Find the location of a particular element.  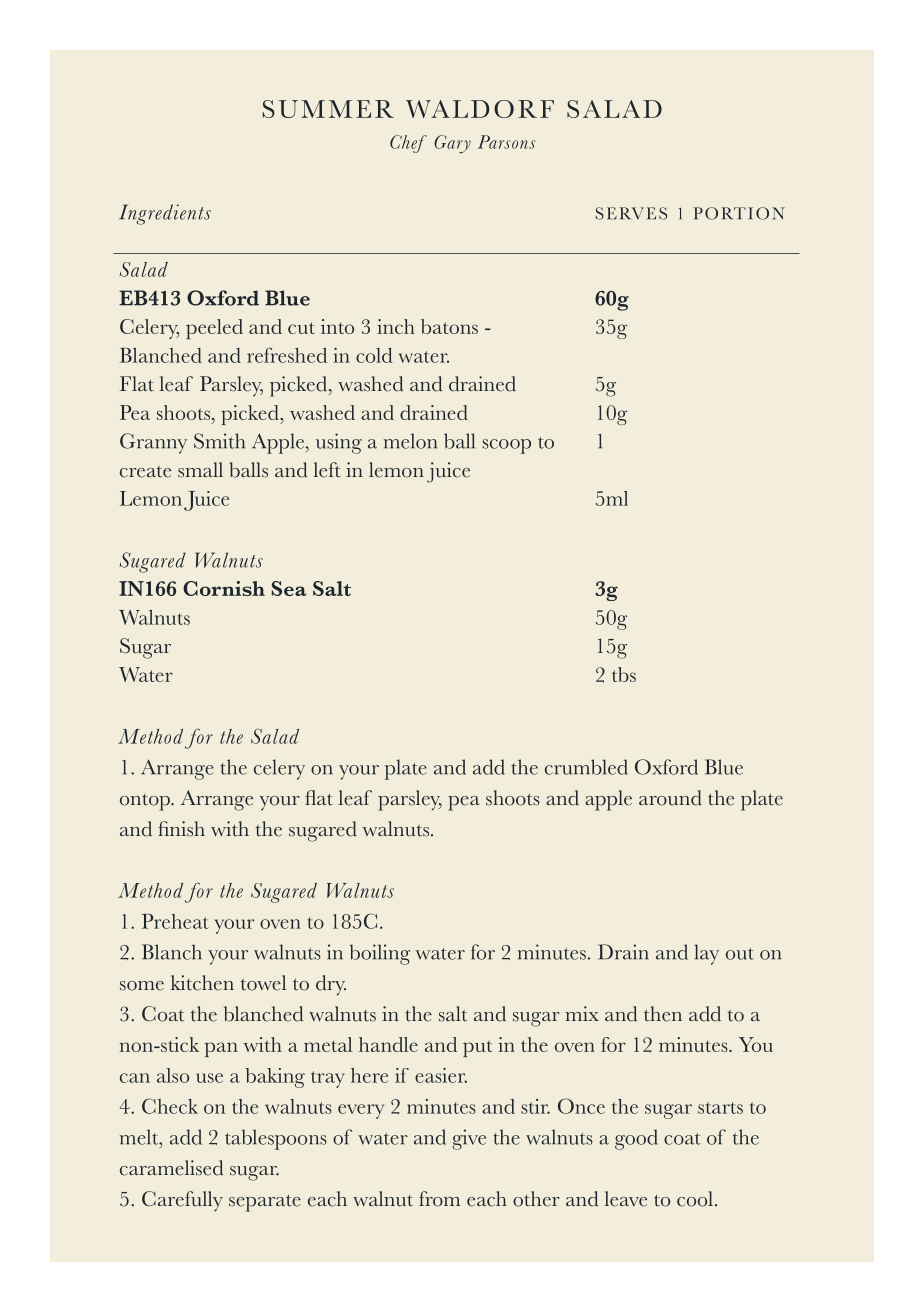

lay is located at coordinates (706, 954).
